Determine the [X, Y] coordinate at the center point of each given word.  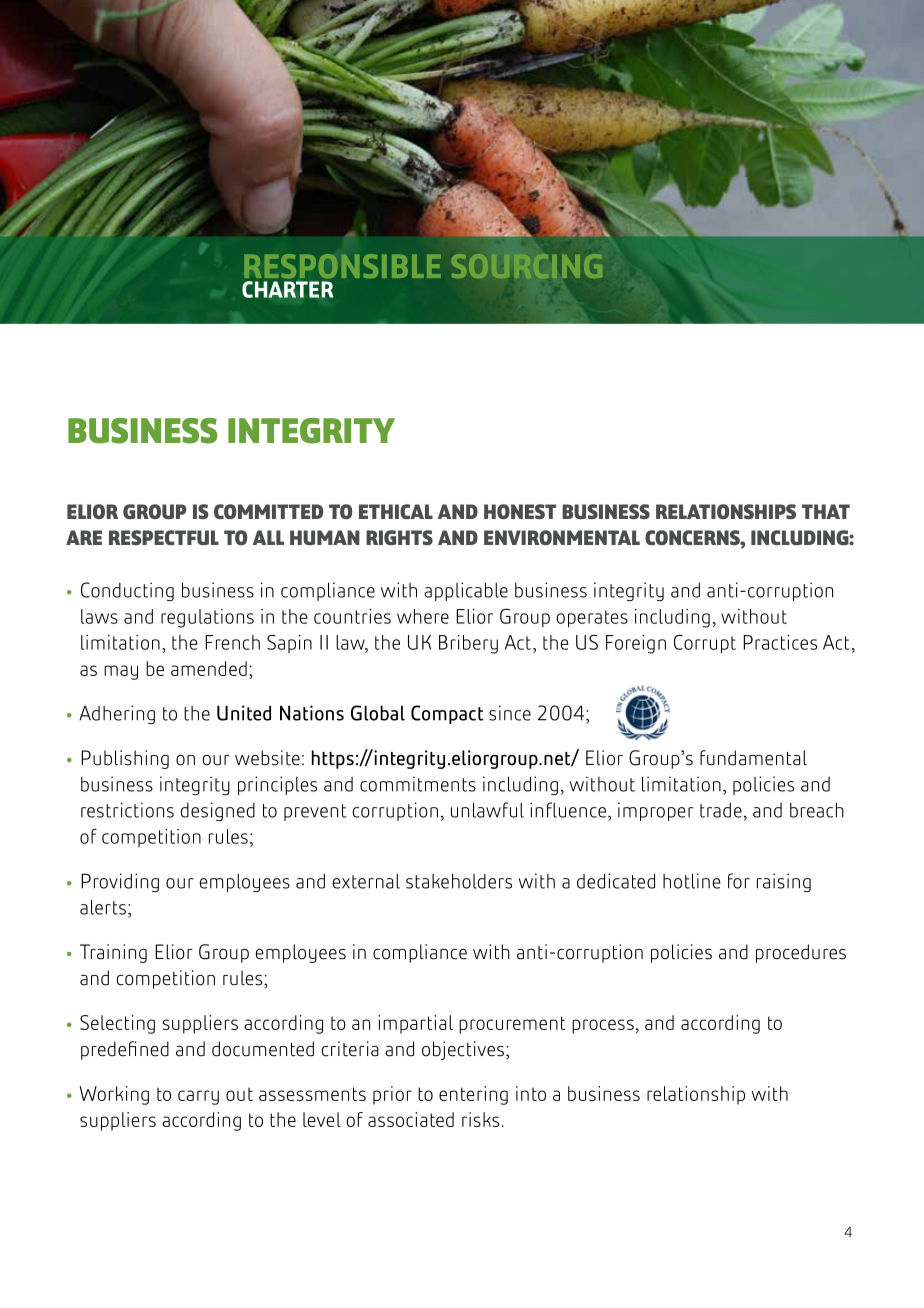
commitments [418, 784]
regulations [207, 618]
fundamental [753, 758]
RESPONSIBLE [342, 266]
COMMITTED [268, 511]
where [423, 616]
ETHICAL [396, 511]
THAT [826, 511]
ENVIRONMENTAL [562, 537]
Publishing [125, 759]
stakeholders [459, 881]
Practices [780, 642]
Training [113, 953]
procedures [801, 953]
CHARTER [287, 289]
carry [198, 1097]
